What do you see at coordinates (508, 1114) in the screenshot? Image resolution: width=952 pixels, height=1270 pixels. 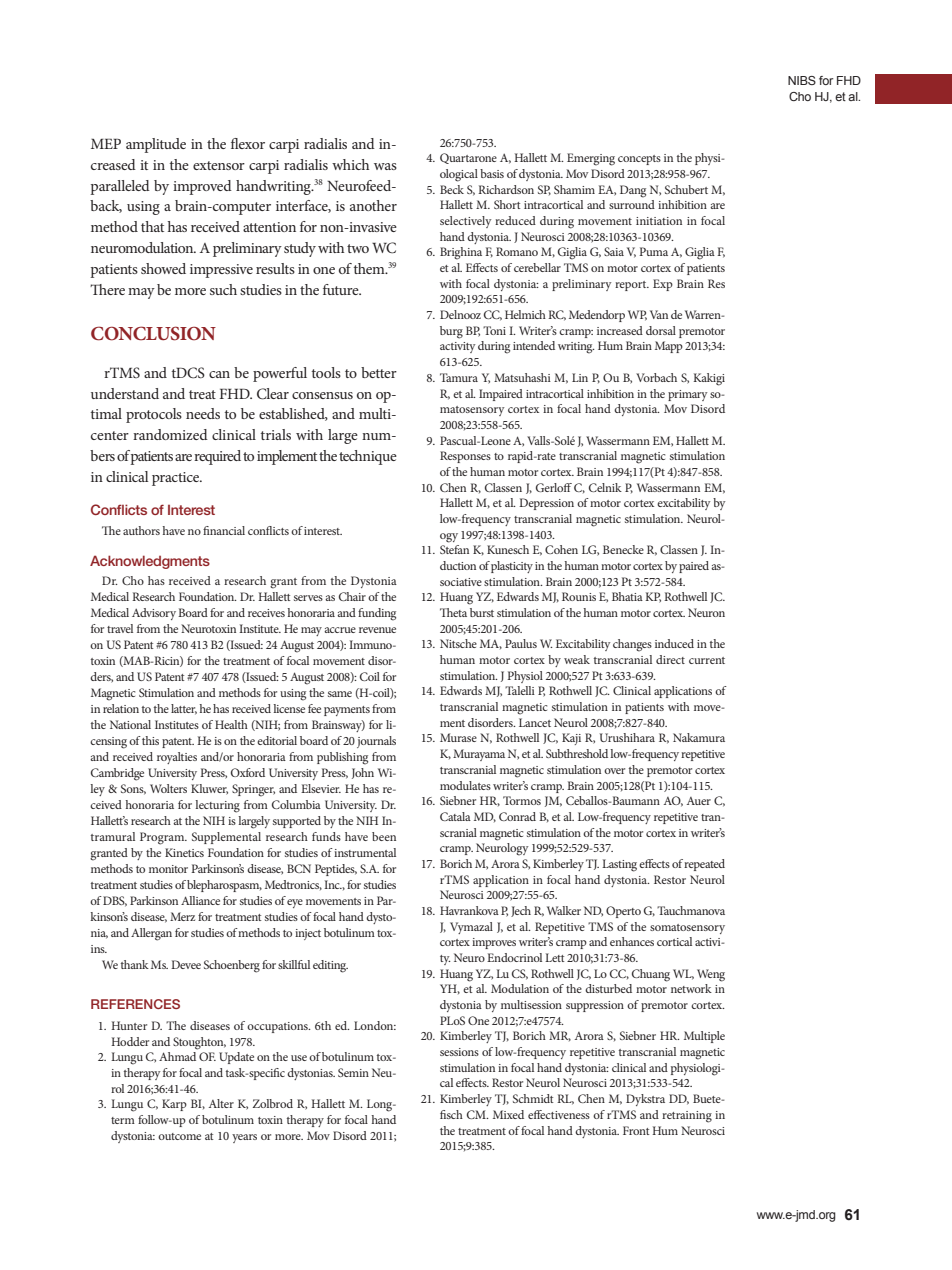 I see `Mixed` at bounding box center [508, 1114].
